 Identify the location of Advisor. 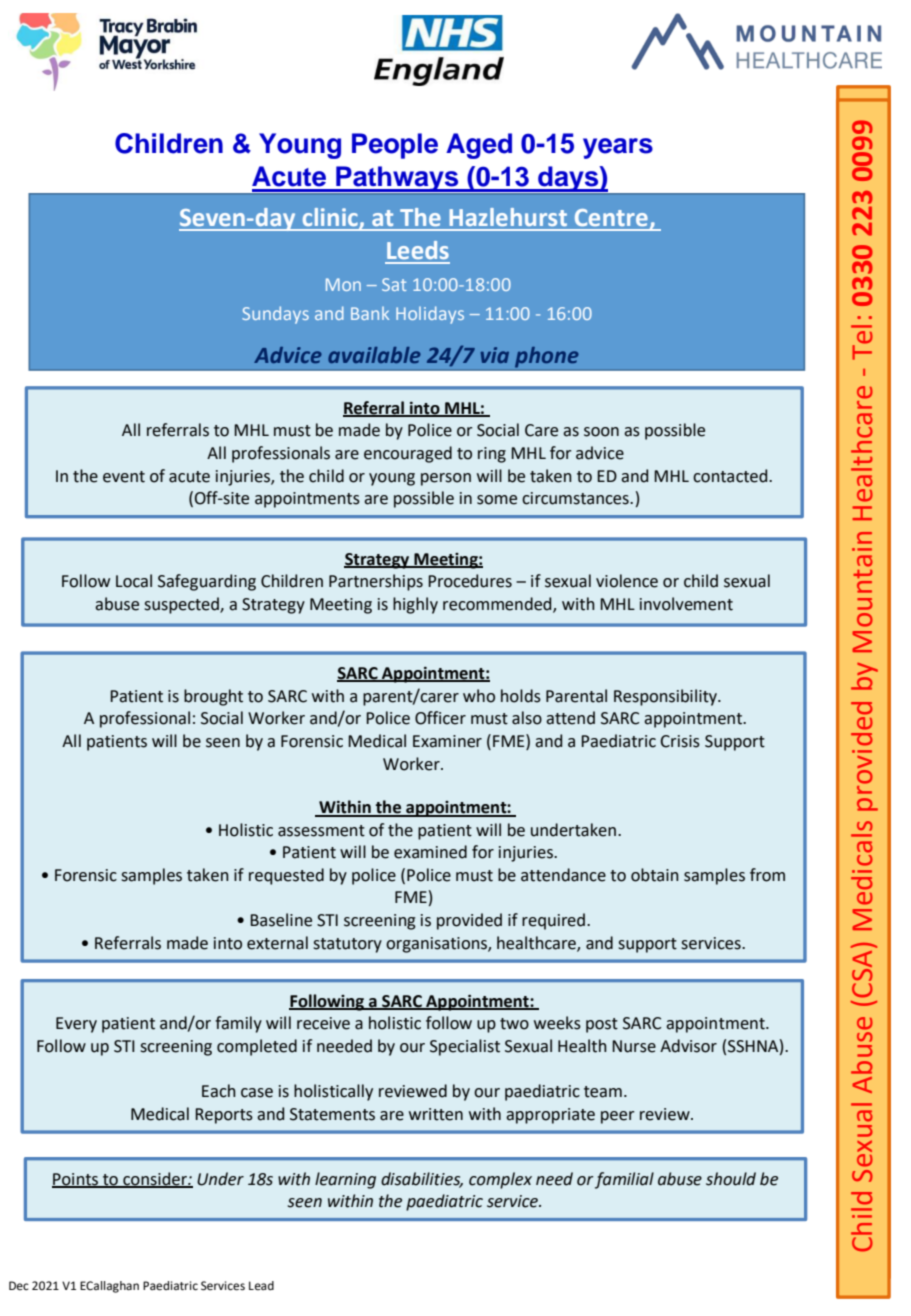
(688, 1046).
